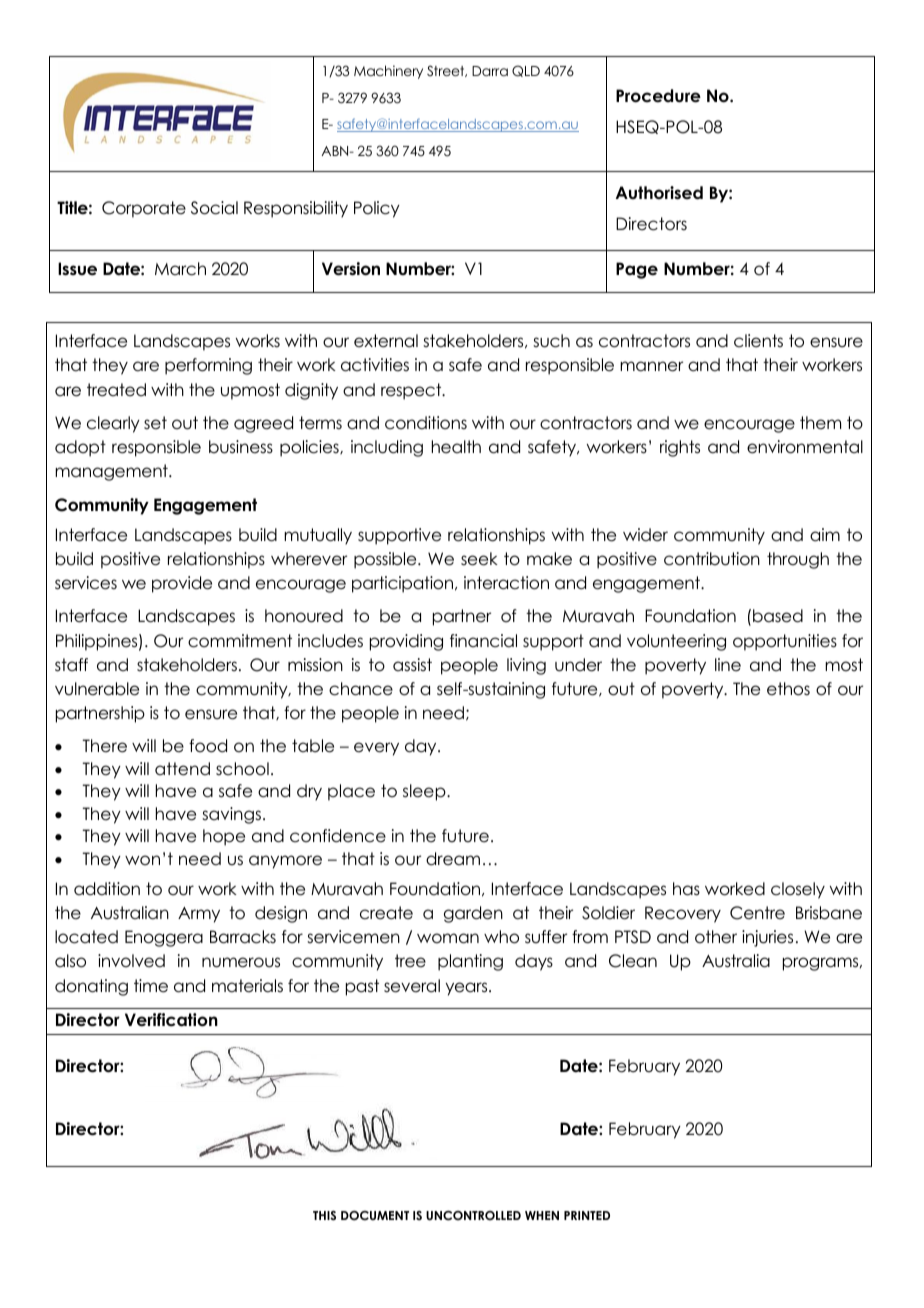  What do you see at coordinates (425, 792) in the document?
I see `sleep` at bounding box center [425, 792].
